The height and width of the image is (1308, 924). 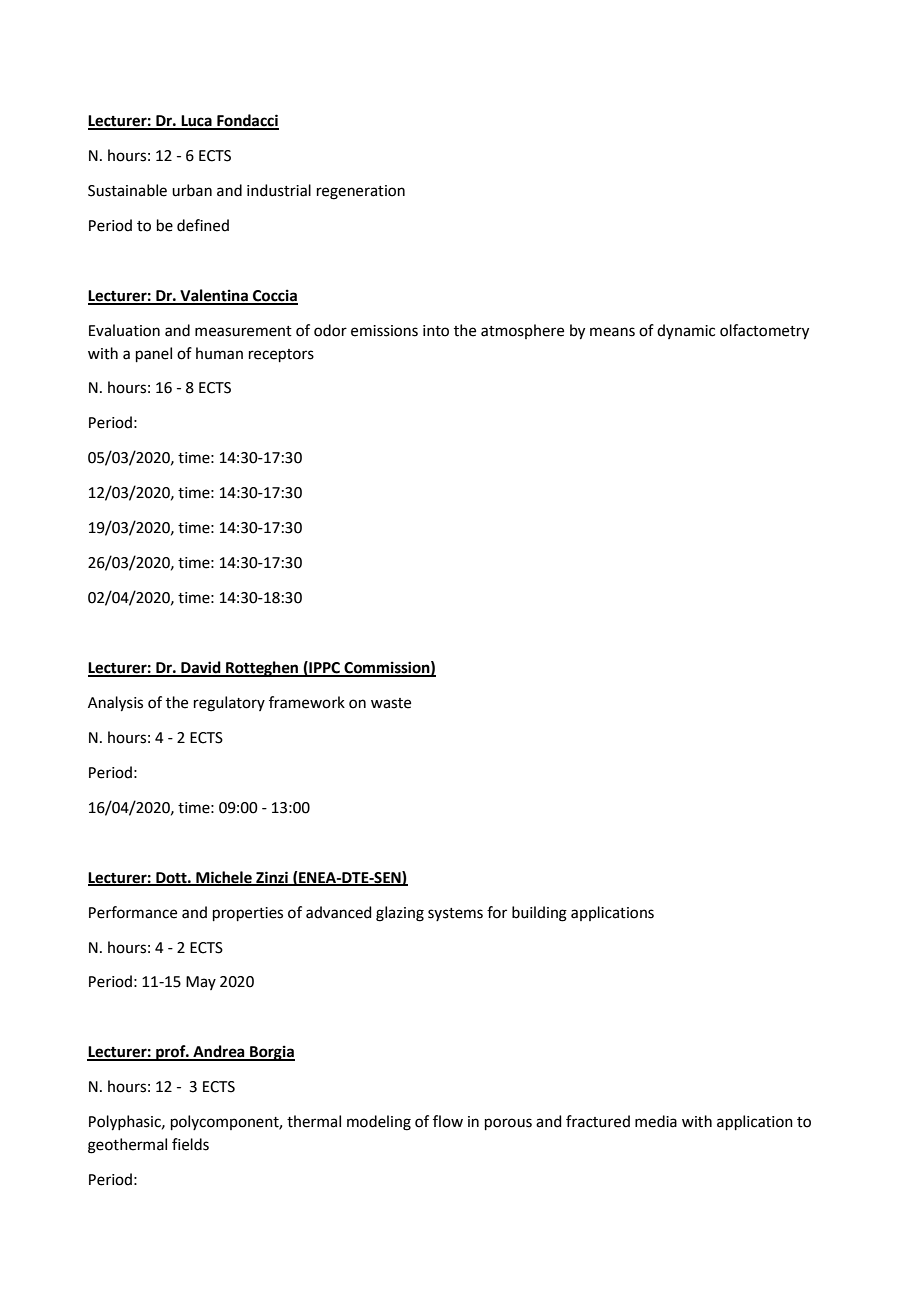 What do you see at coordinates (224, 878) in the image?
I see `Michele` at bounding box center [224, 878].
